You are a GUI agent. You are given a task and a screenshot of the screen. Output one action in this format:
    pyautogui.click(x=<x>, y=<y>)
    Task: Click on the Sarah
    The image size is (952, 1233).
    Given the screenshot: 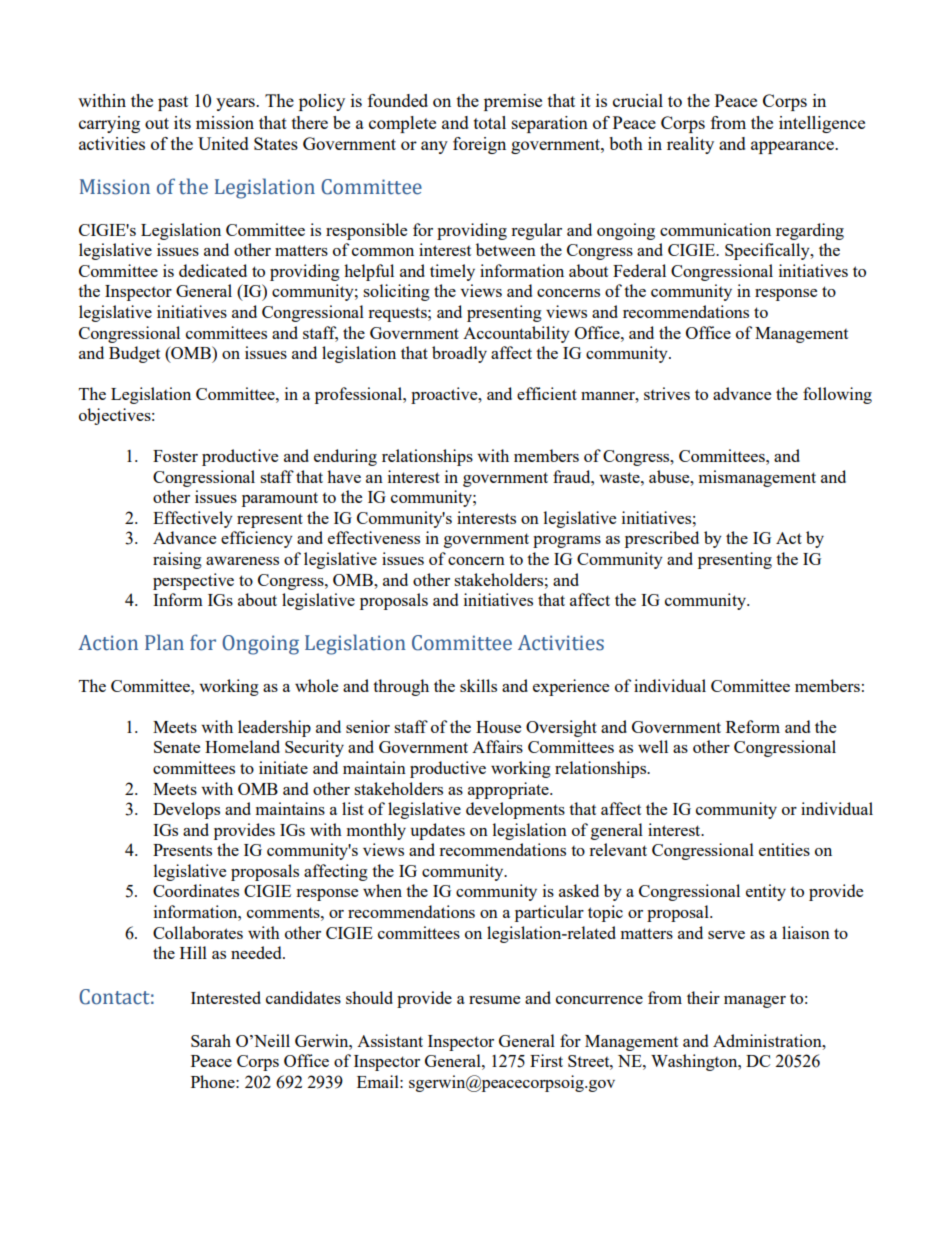 What is the action you would take?
    pyautogui.click(x=211, y=1040)
